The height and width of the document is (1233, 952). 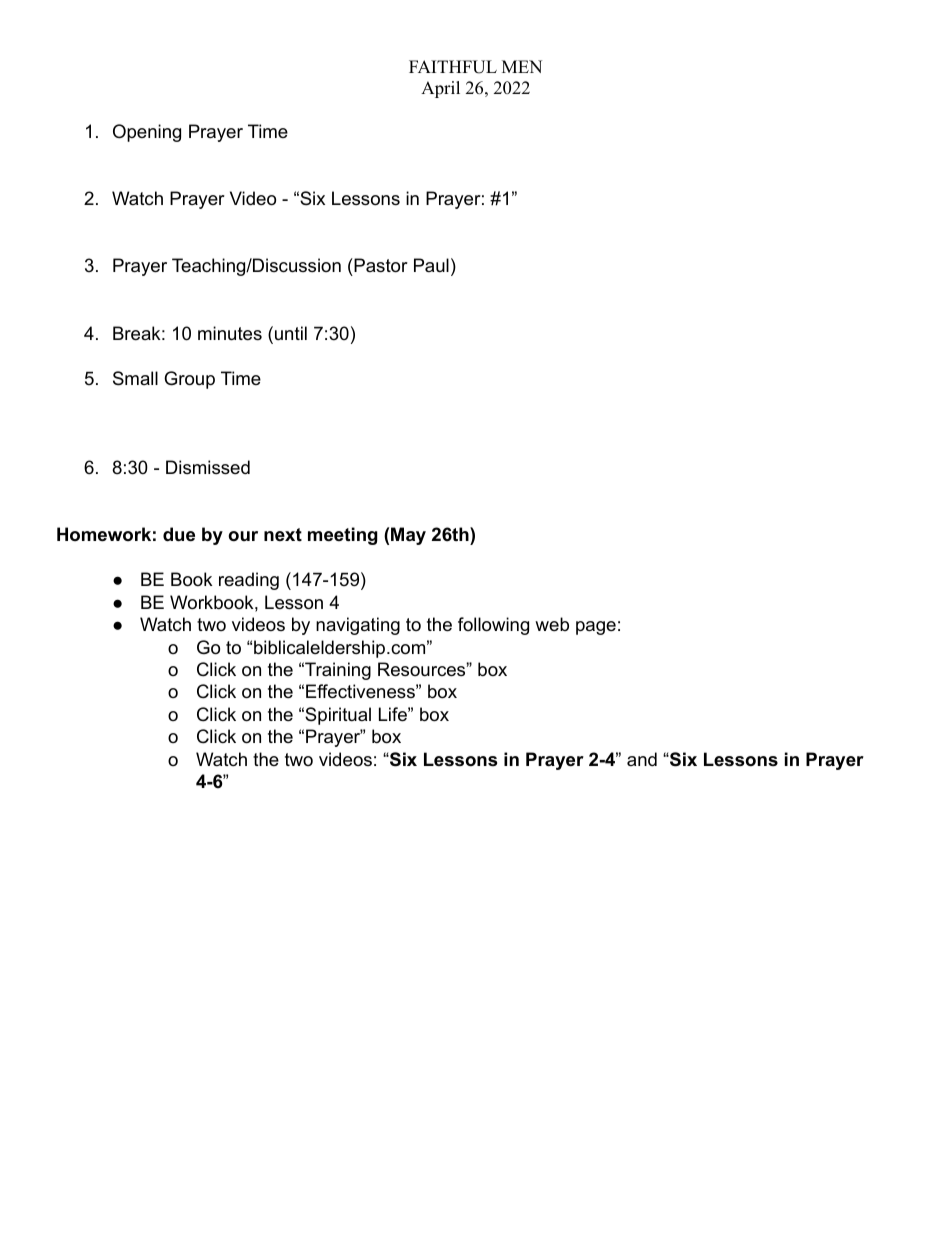 I want to click on due, so click(x=179, y=534).
